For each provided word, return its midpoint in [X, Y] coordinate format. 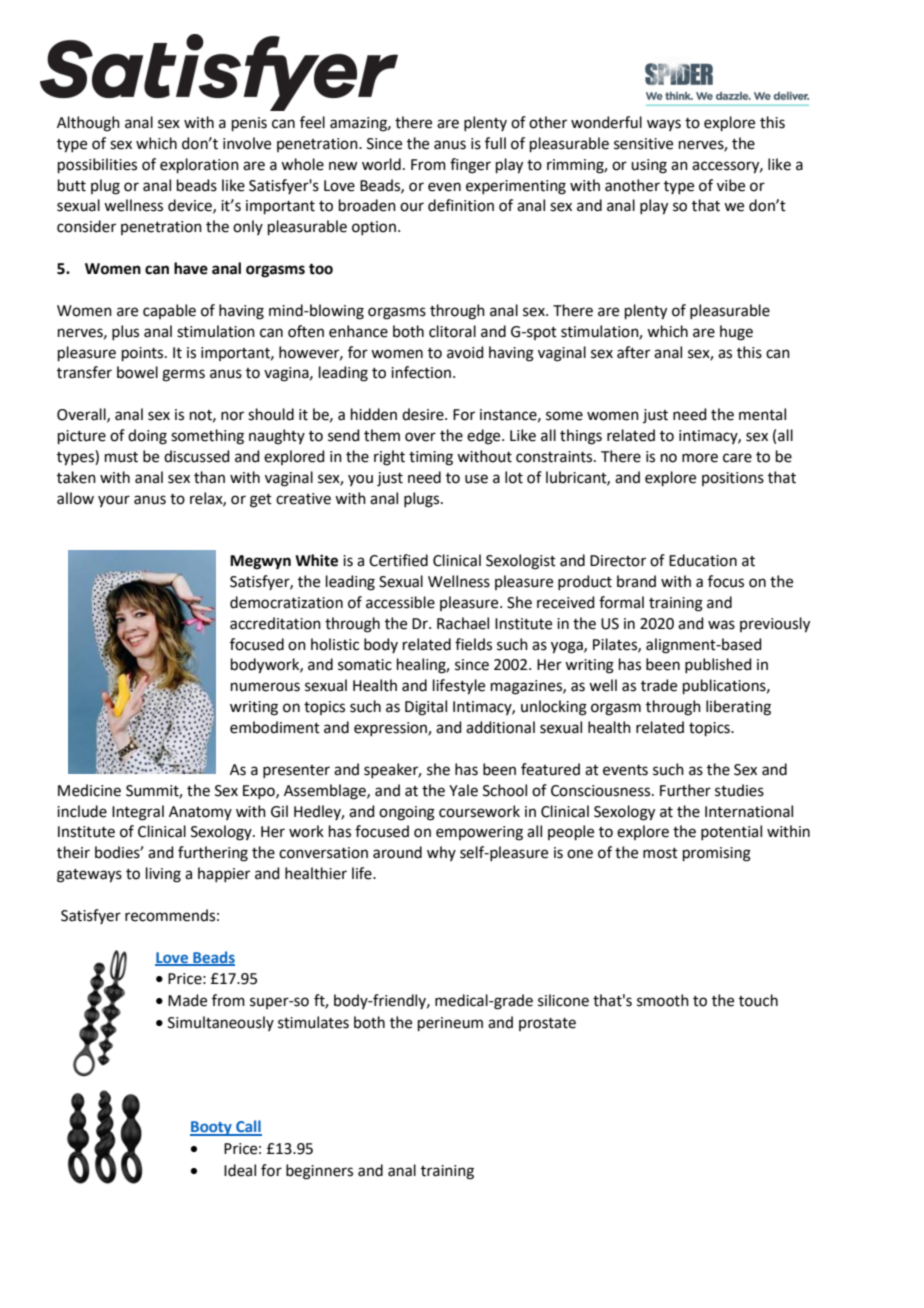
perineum [450, 1024]
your [114, 501]
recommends [170, 915]
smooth [663, 1000]
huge [736, 333]
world [381, 164]
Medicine [89, 790]
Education [703, 560]
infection [421, 372]
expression [391, 729]
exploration [199, 165]
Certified [398, 560]
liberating [738, 708]
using [649, 166]
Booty [212, 1128]
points [144, 354]
